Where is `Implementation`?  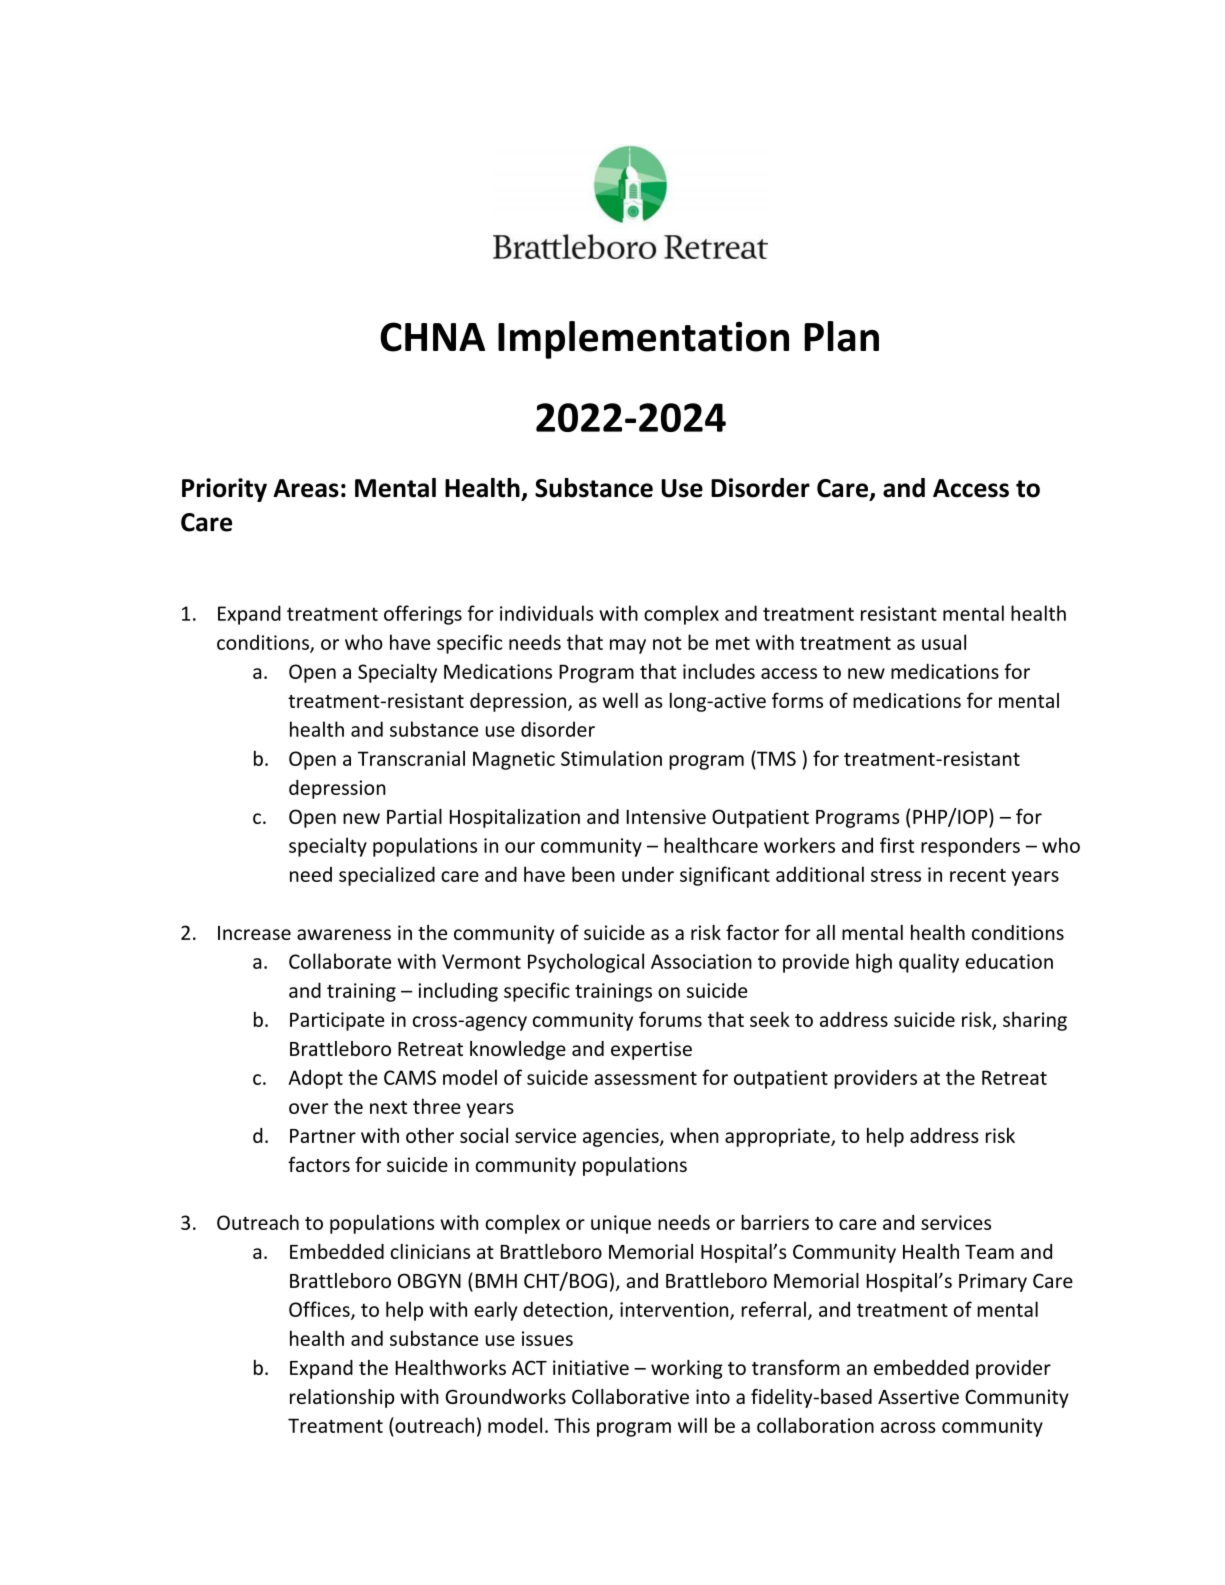
Implementation is located at coordinates (643, 340).
